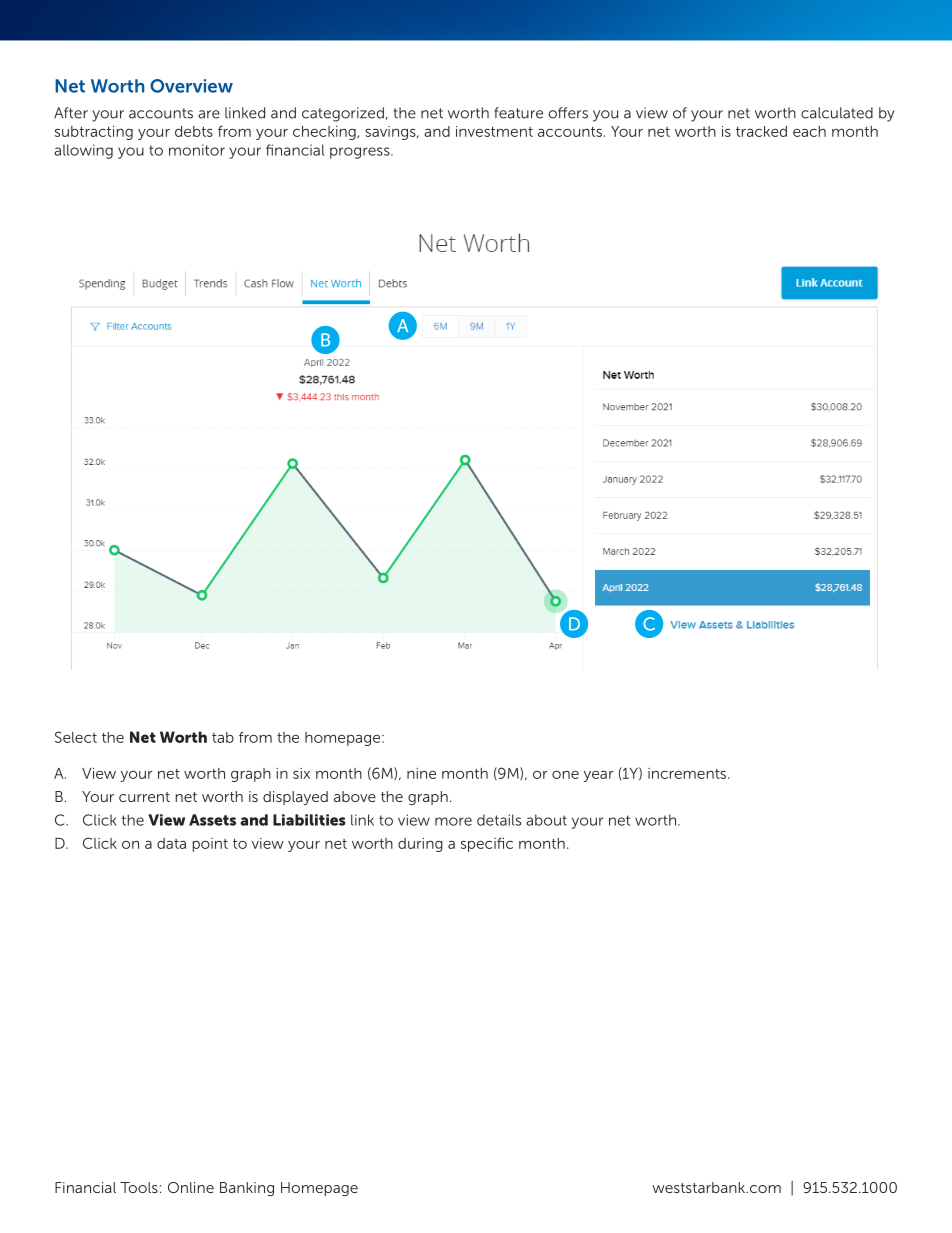 The height and width of the screenshot is (1233, 952). Describe the element at coordinates (361, 153) in the screenshot. I see `progress` at that location.
